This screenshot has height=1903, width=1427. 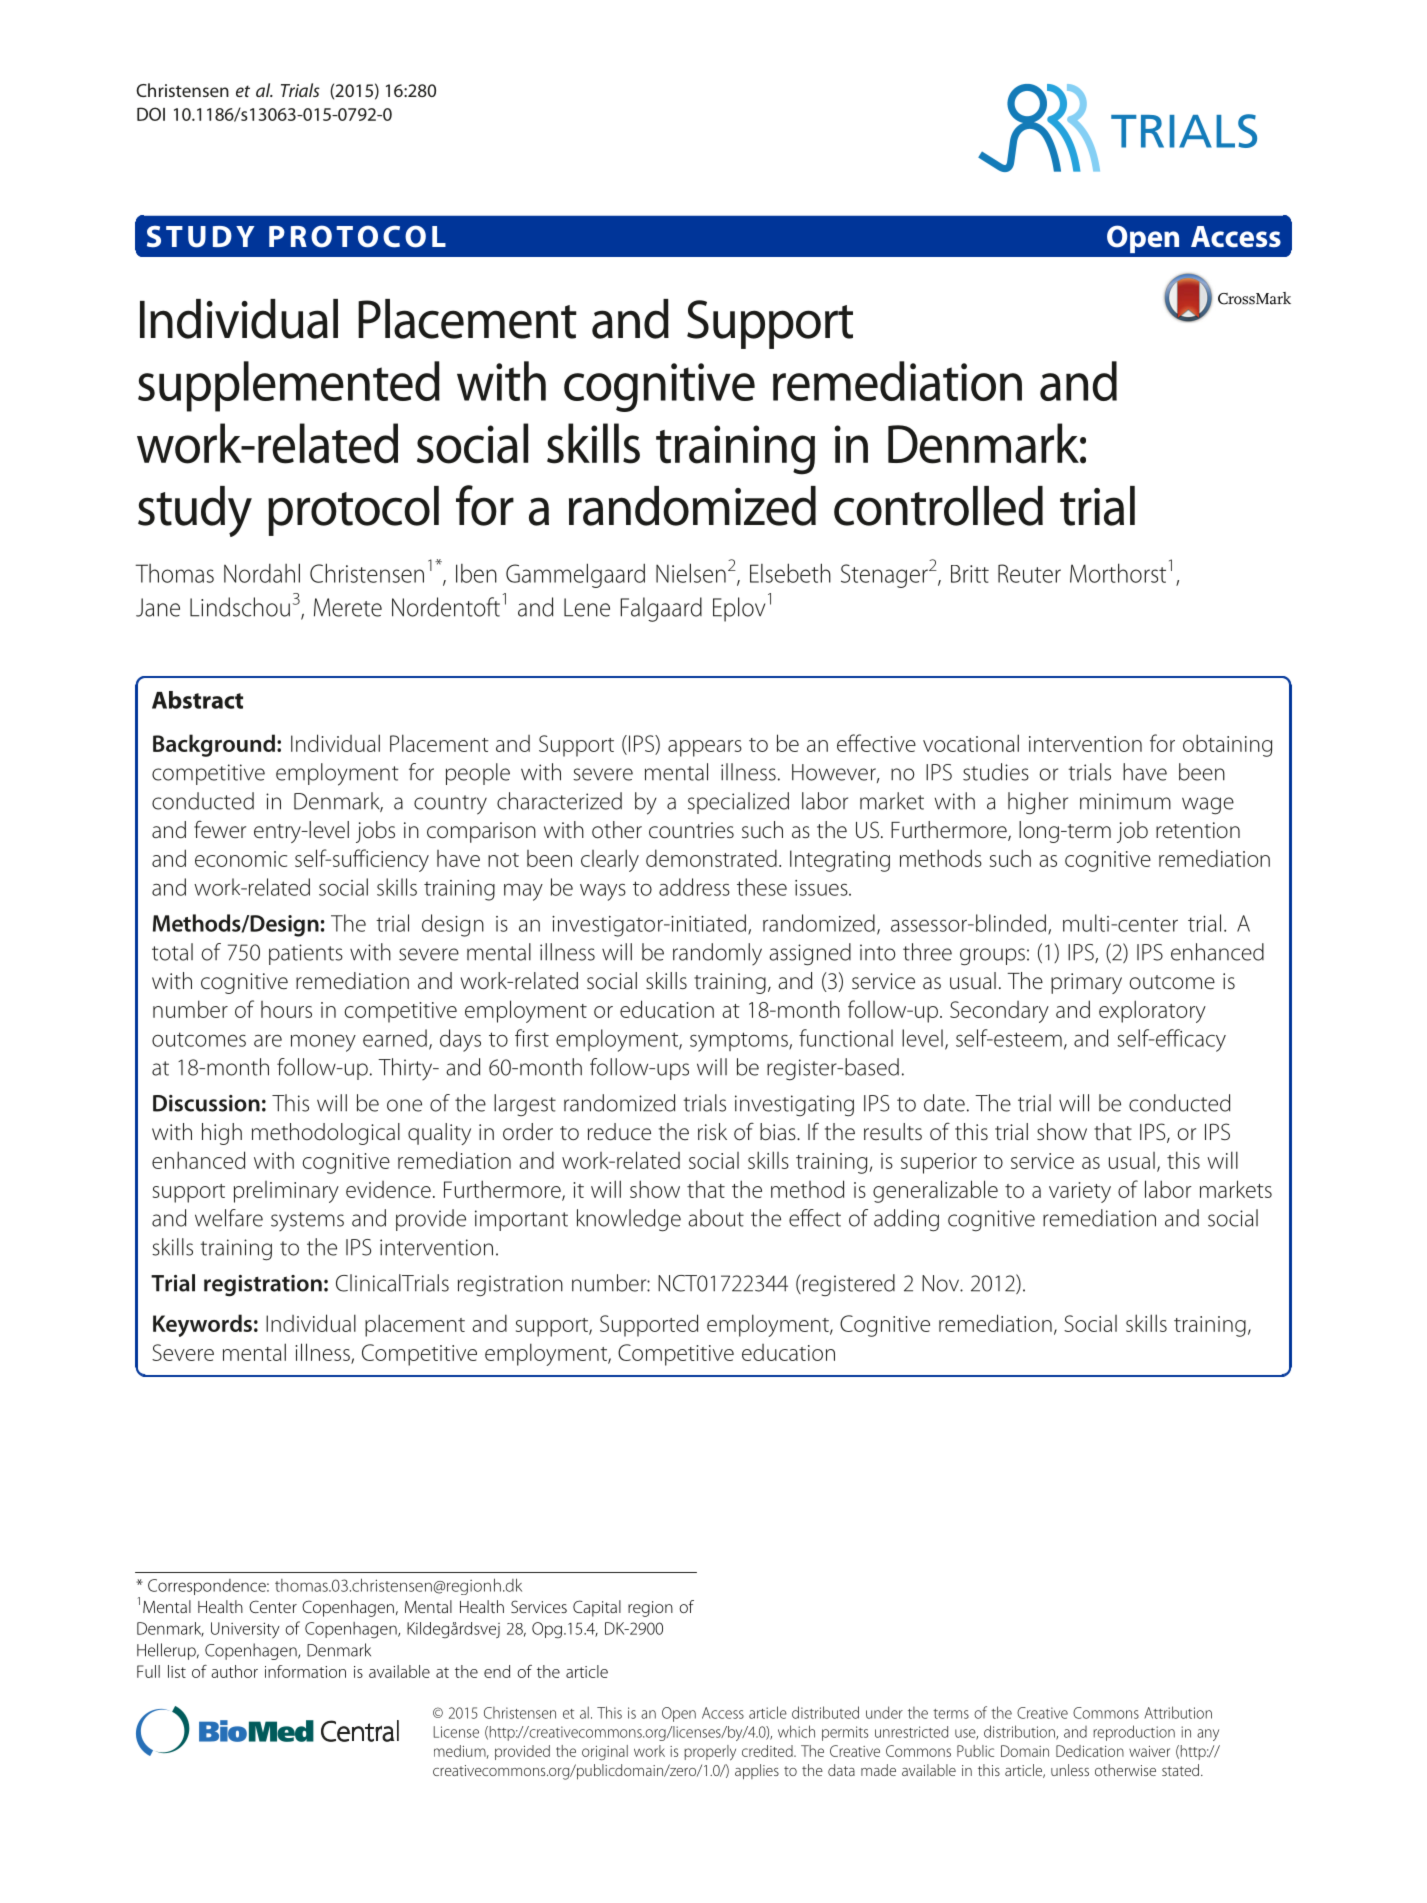 I want to click on vocational, so click(x=971, y=743).
